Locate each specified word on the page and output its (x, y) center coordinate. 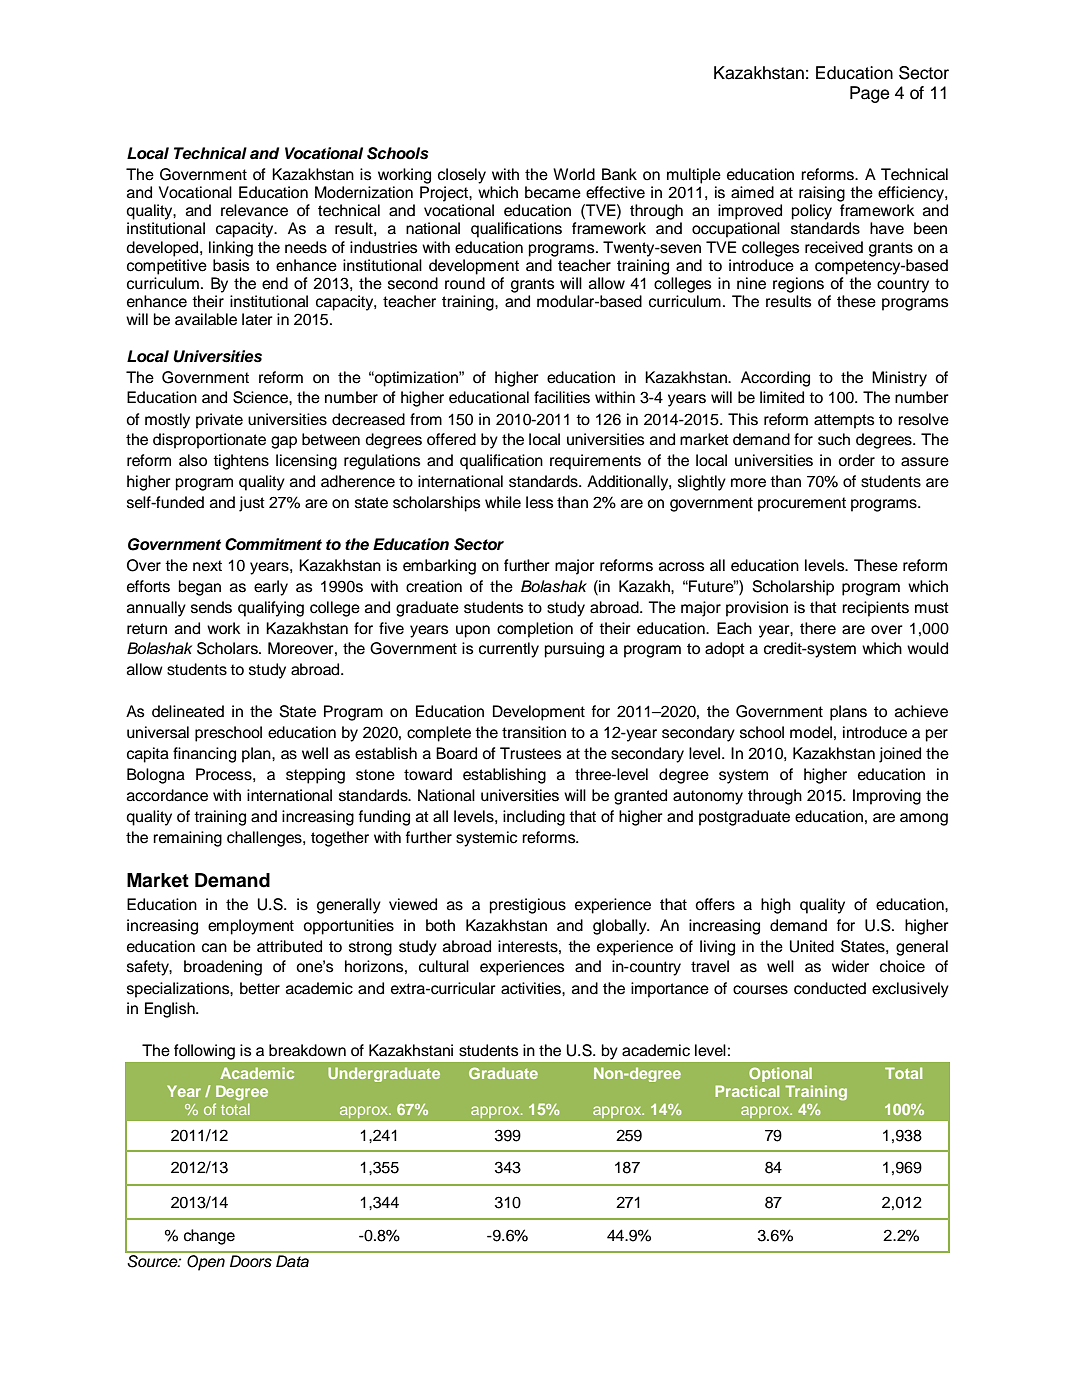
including (534, 818)
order (856, 460)
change (209, 1237)
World (574, 174)
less (540, 502)
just (252, 504)
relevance (254, 210)
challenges (265, 839)
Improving (887, 797)
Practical (747, 1091)
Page (869, 94)
